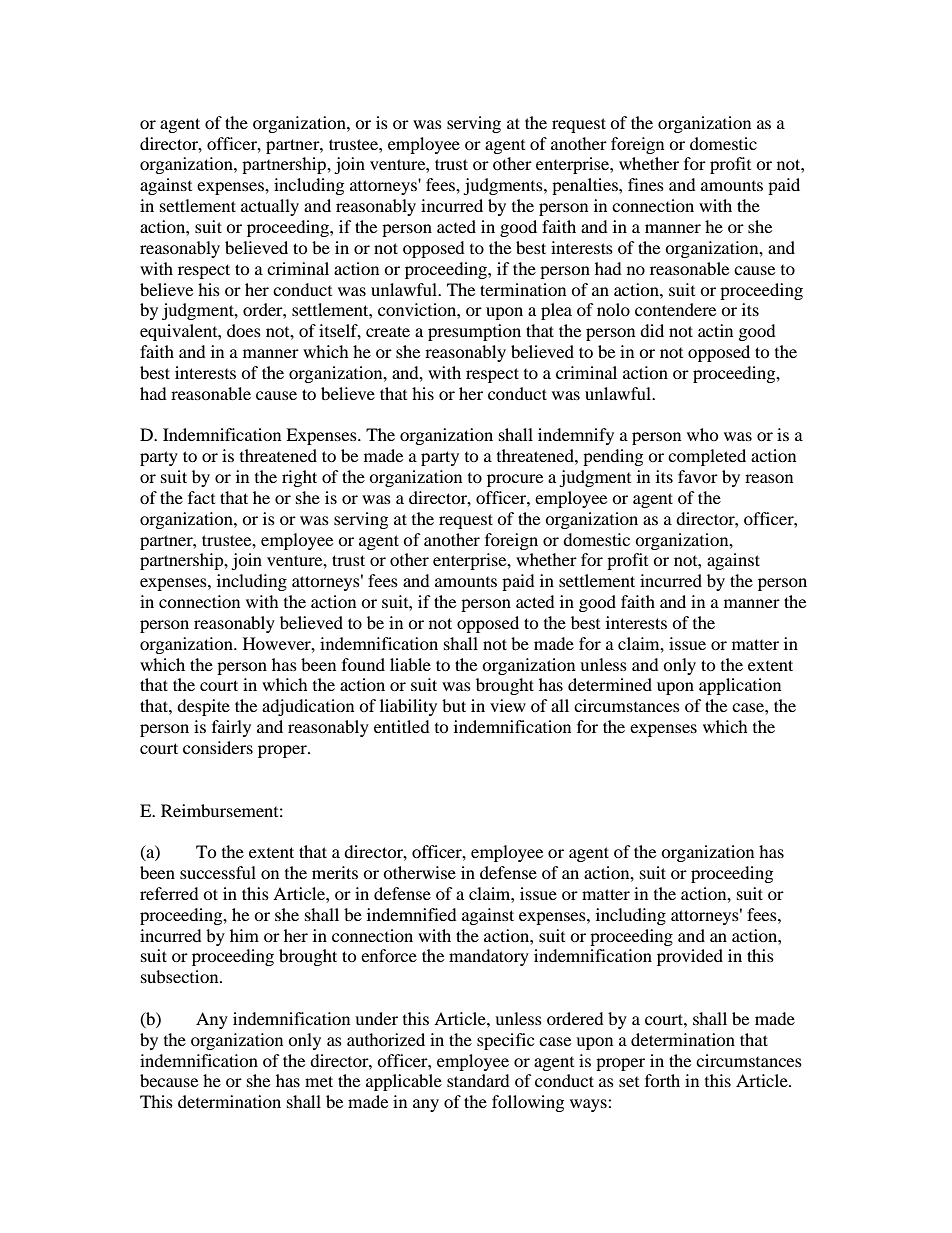  I want to click on favor, so click(698, 476).
